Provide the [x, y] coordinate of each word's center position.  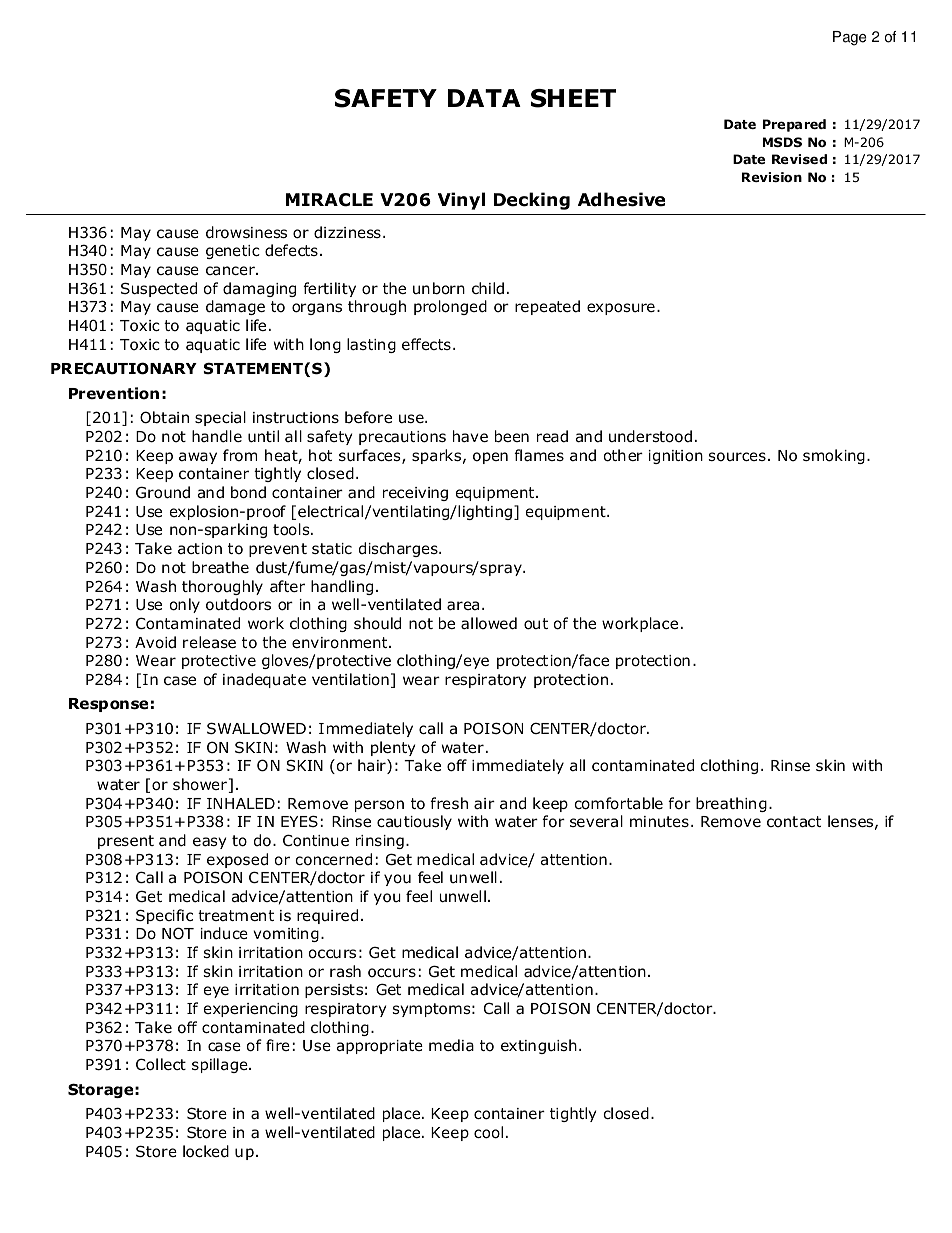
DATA [484, 98]
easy [209, 843]
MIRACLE [329, 200]
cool [488, 1132]
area [463, 606]
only [184, 605]
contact [794, 822]
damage [235, 307]
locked [206, 1151]
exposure [621, 309]
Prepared [794, 125]
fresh [449, 803]
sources [737, 457]
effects [426, 344]
